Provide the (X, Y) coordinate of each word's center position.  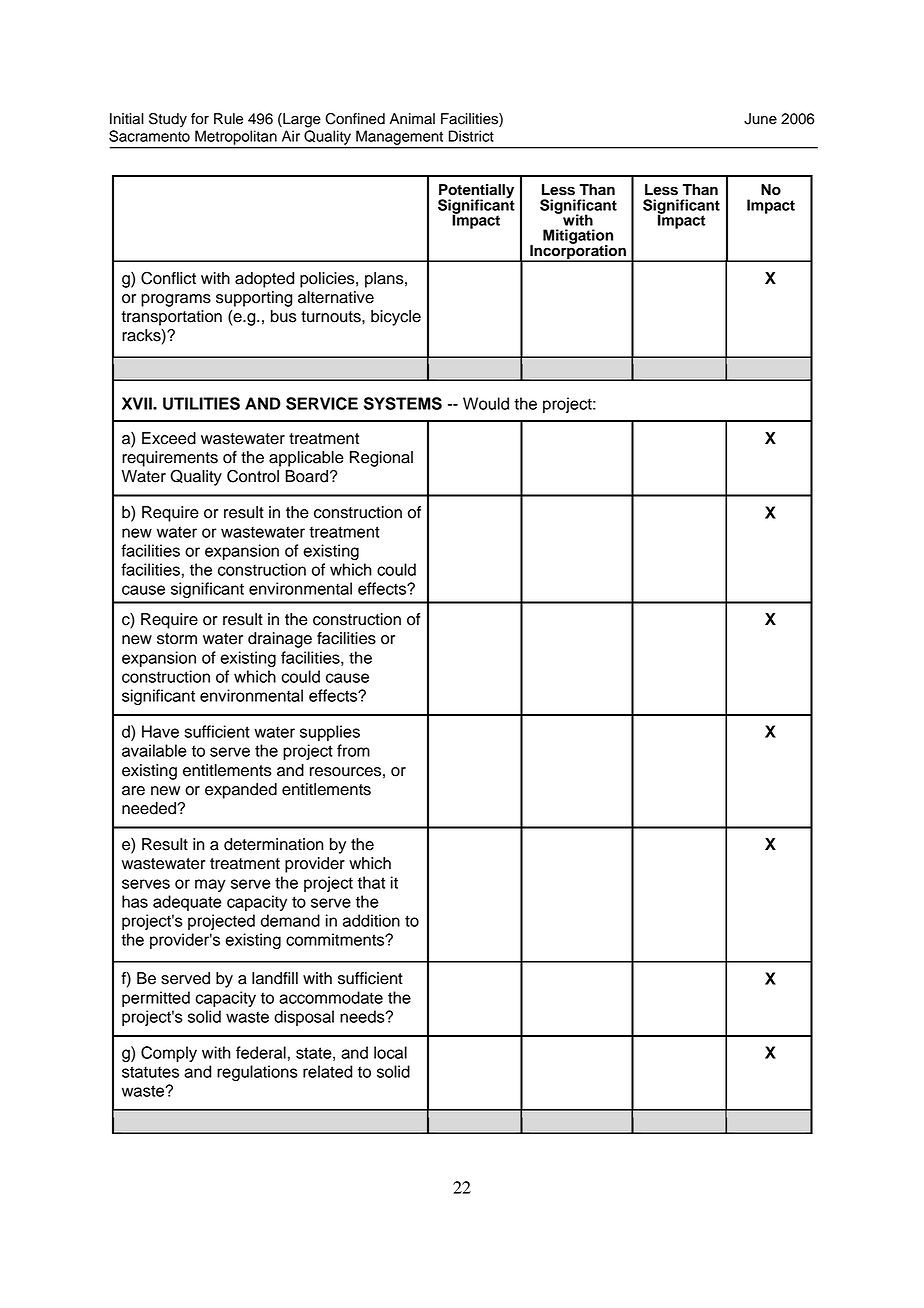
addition (371, 920)
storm (177, 639)
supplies (330, 733)
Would (486, 403)
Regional (381, 459)
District (471, 136)
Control (253, 476)
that (371, 882)
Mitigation (578, 237)
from (353, 750)
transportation (171, 318)
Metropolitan (236, 137)
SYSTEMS (403, 403)
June (760, 119)
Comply (169, 1054)
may (210, 885)
